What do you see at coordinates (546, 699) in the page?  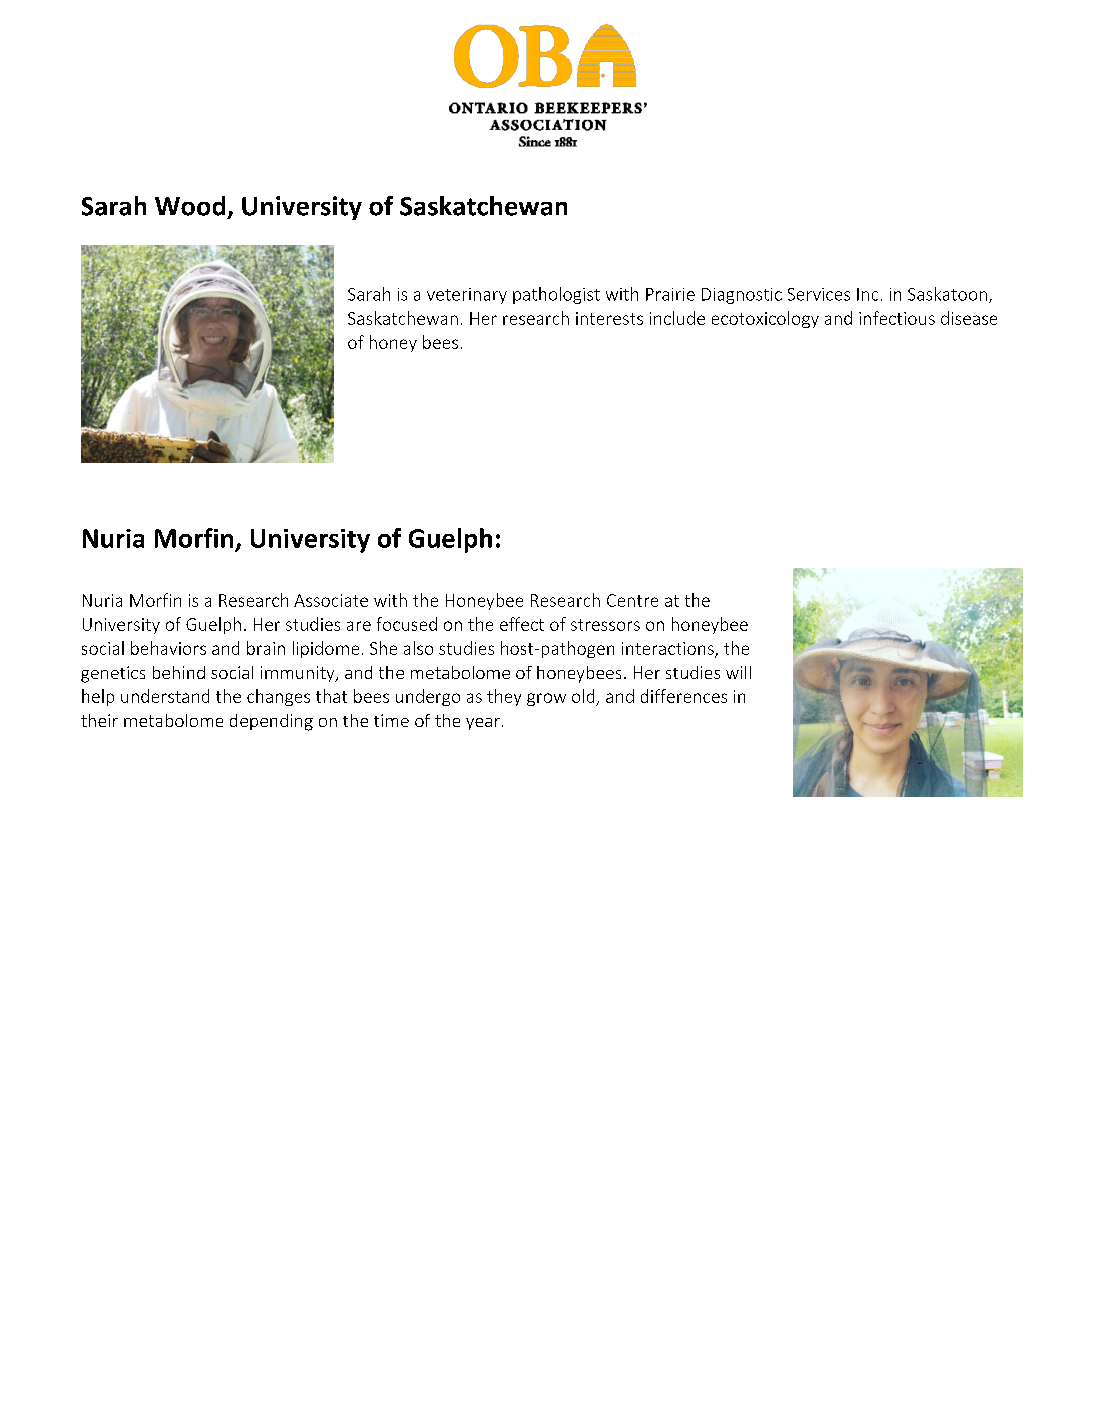 I see `grow` at bounding box center [546, 699].
